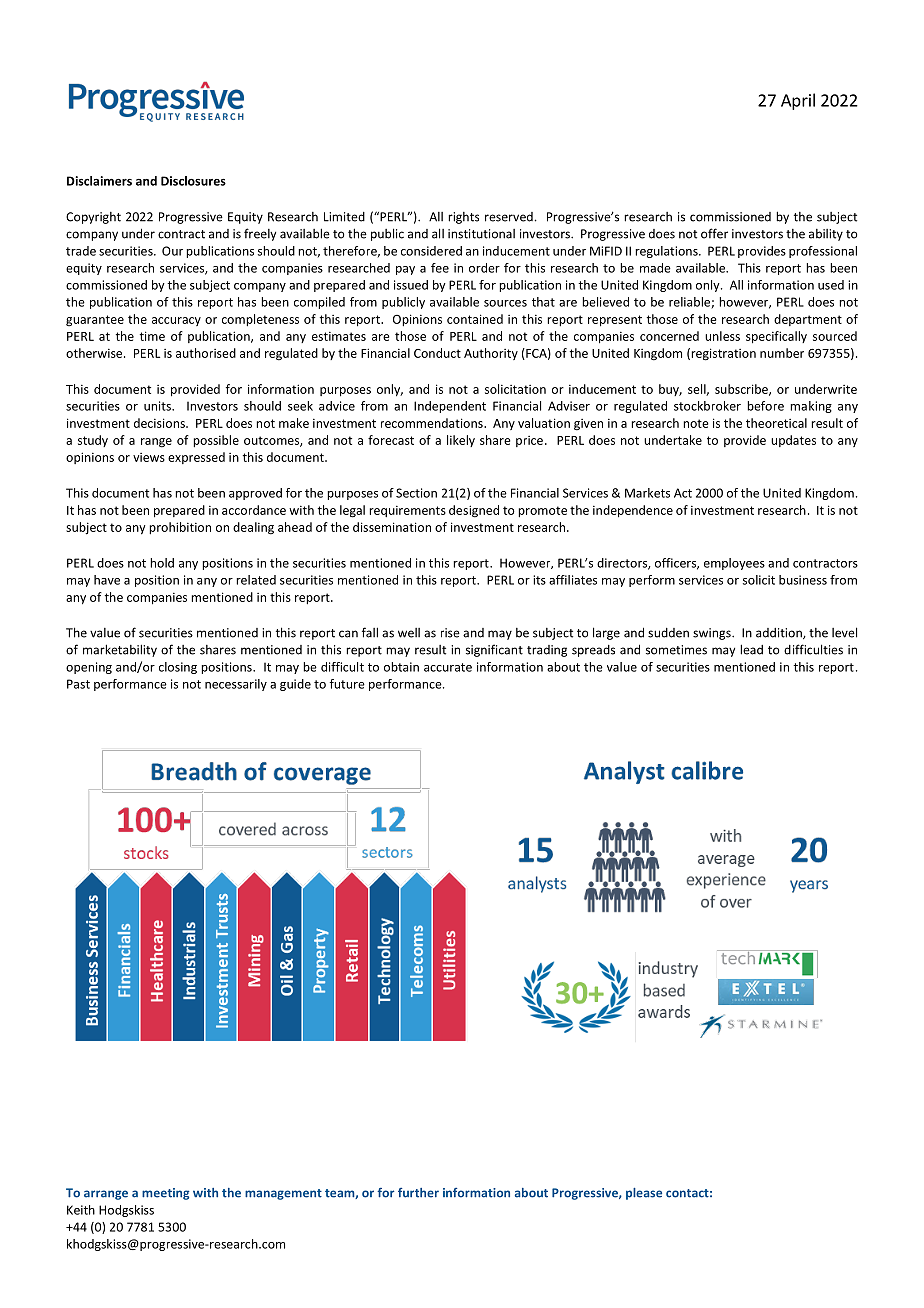  What do you see at coordinates (463, 218) in the screenshot?
I see `rights` at bounding box center [463, 218].
